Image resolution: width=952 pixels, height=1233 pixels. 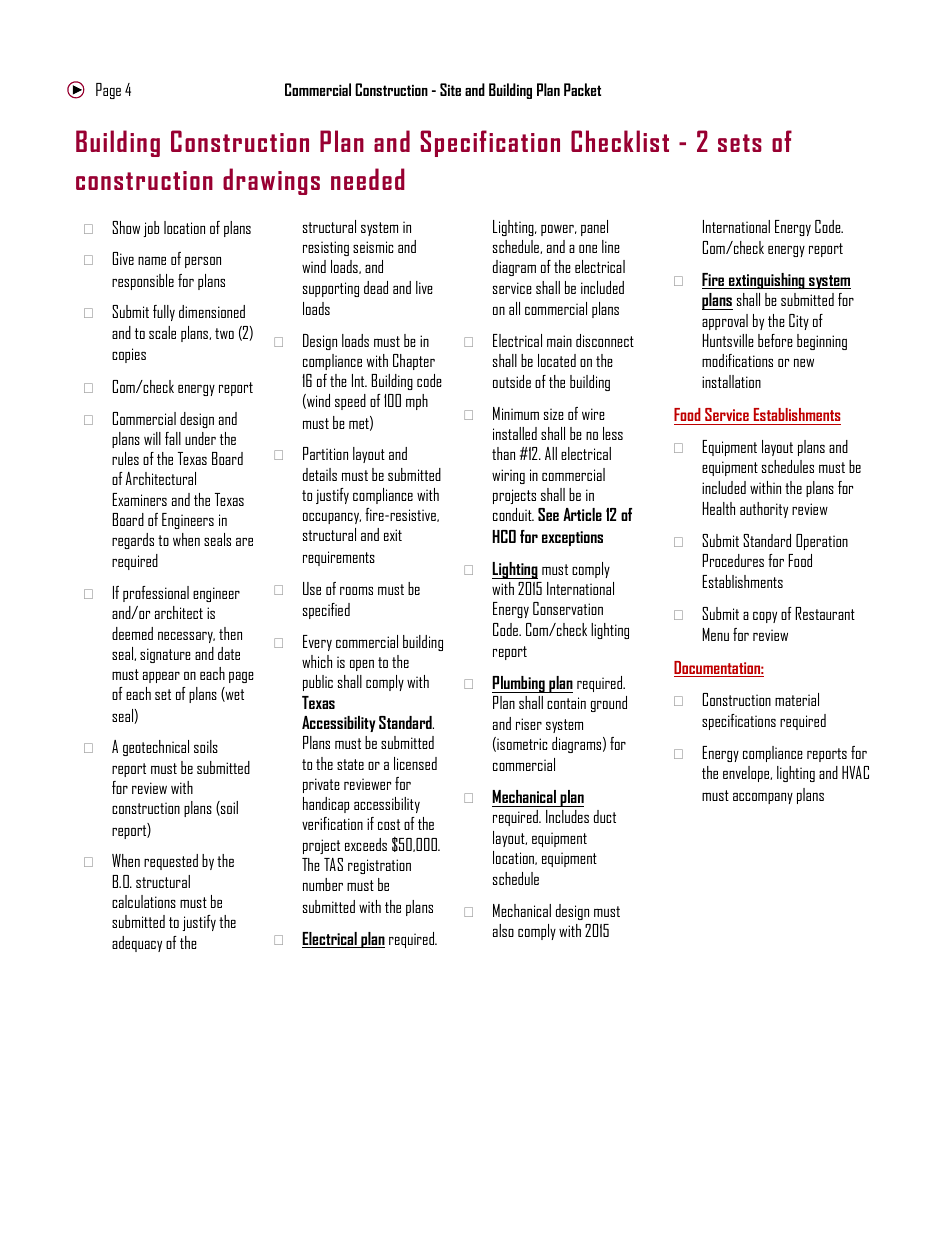 I want to click on calculations, so click(x=144, y=901).
